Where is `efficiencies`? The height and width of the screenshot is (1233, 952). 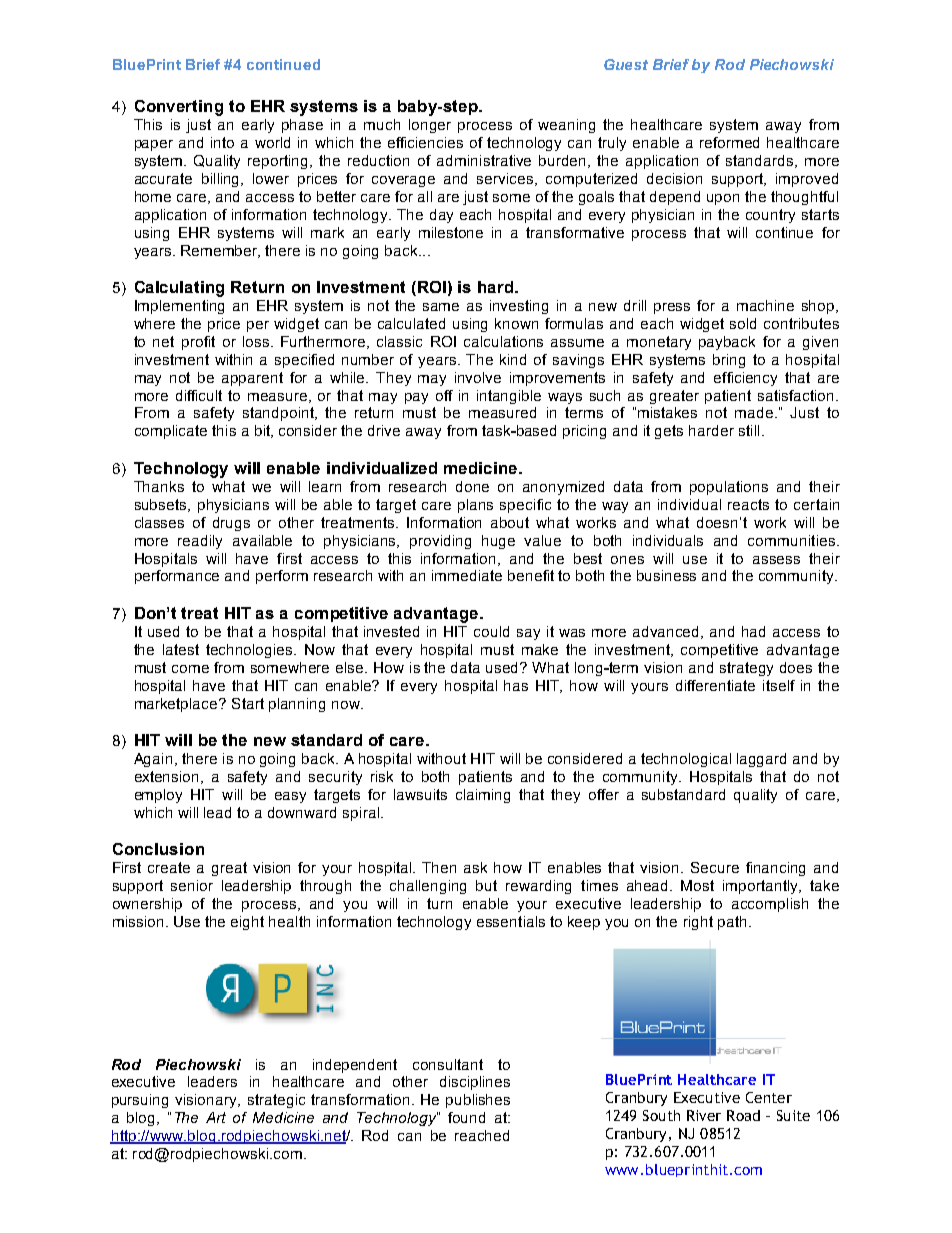
efficiencies is located at coordinates (425, 142).
